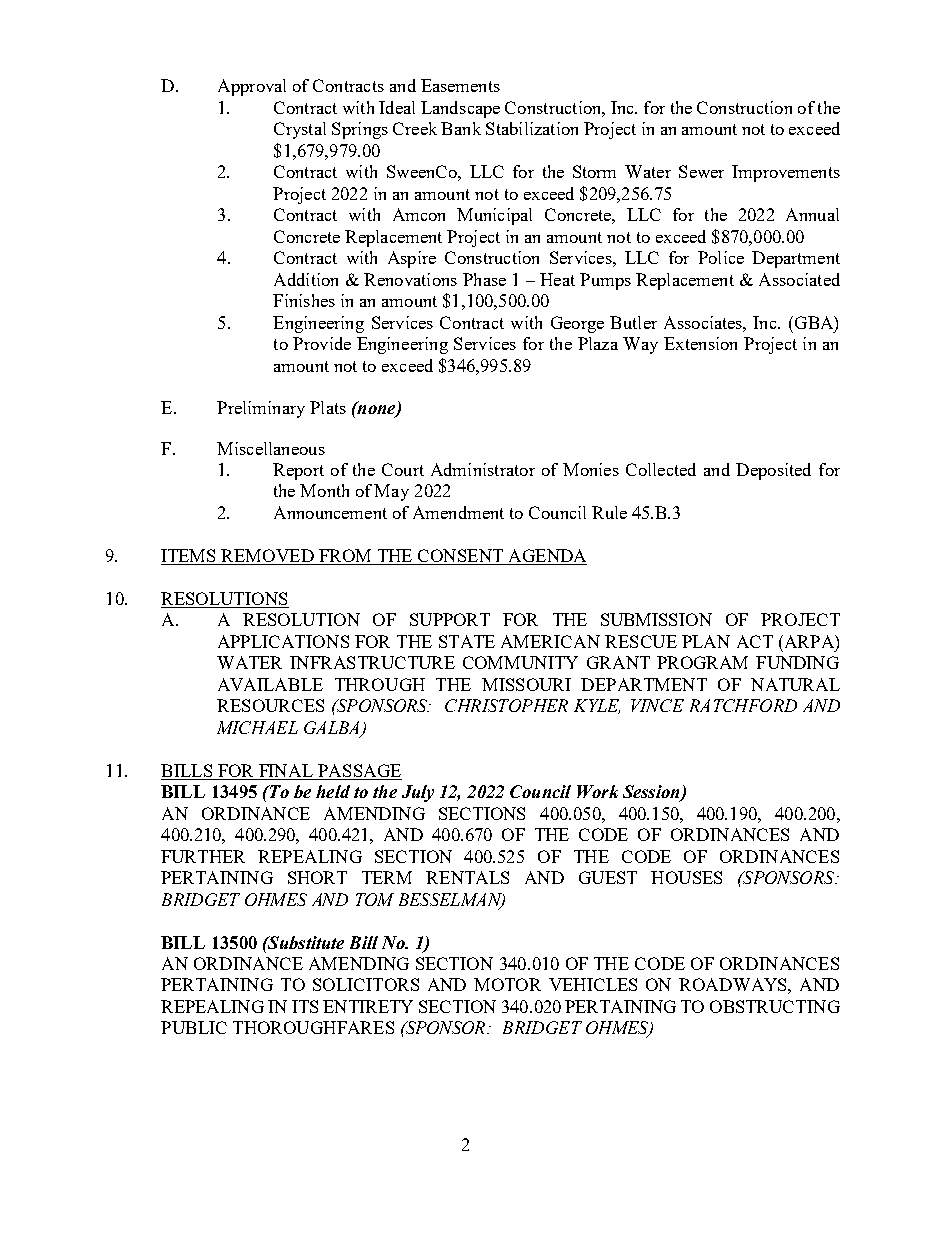 Image resolution: width=952 pixels, height=1233 pixels. What do you see at coordinates (305, 1006) in the screenshot?
I see `ITS` at bounding box center [305, 1006].
